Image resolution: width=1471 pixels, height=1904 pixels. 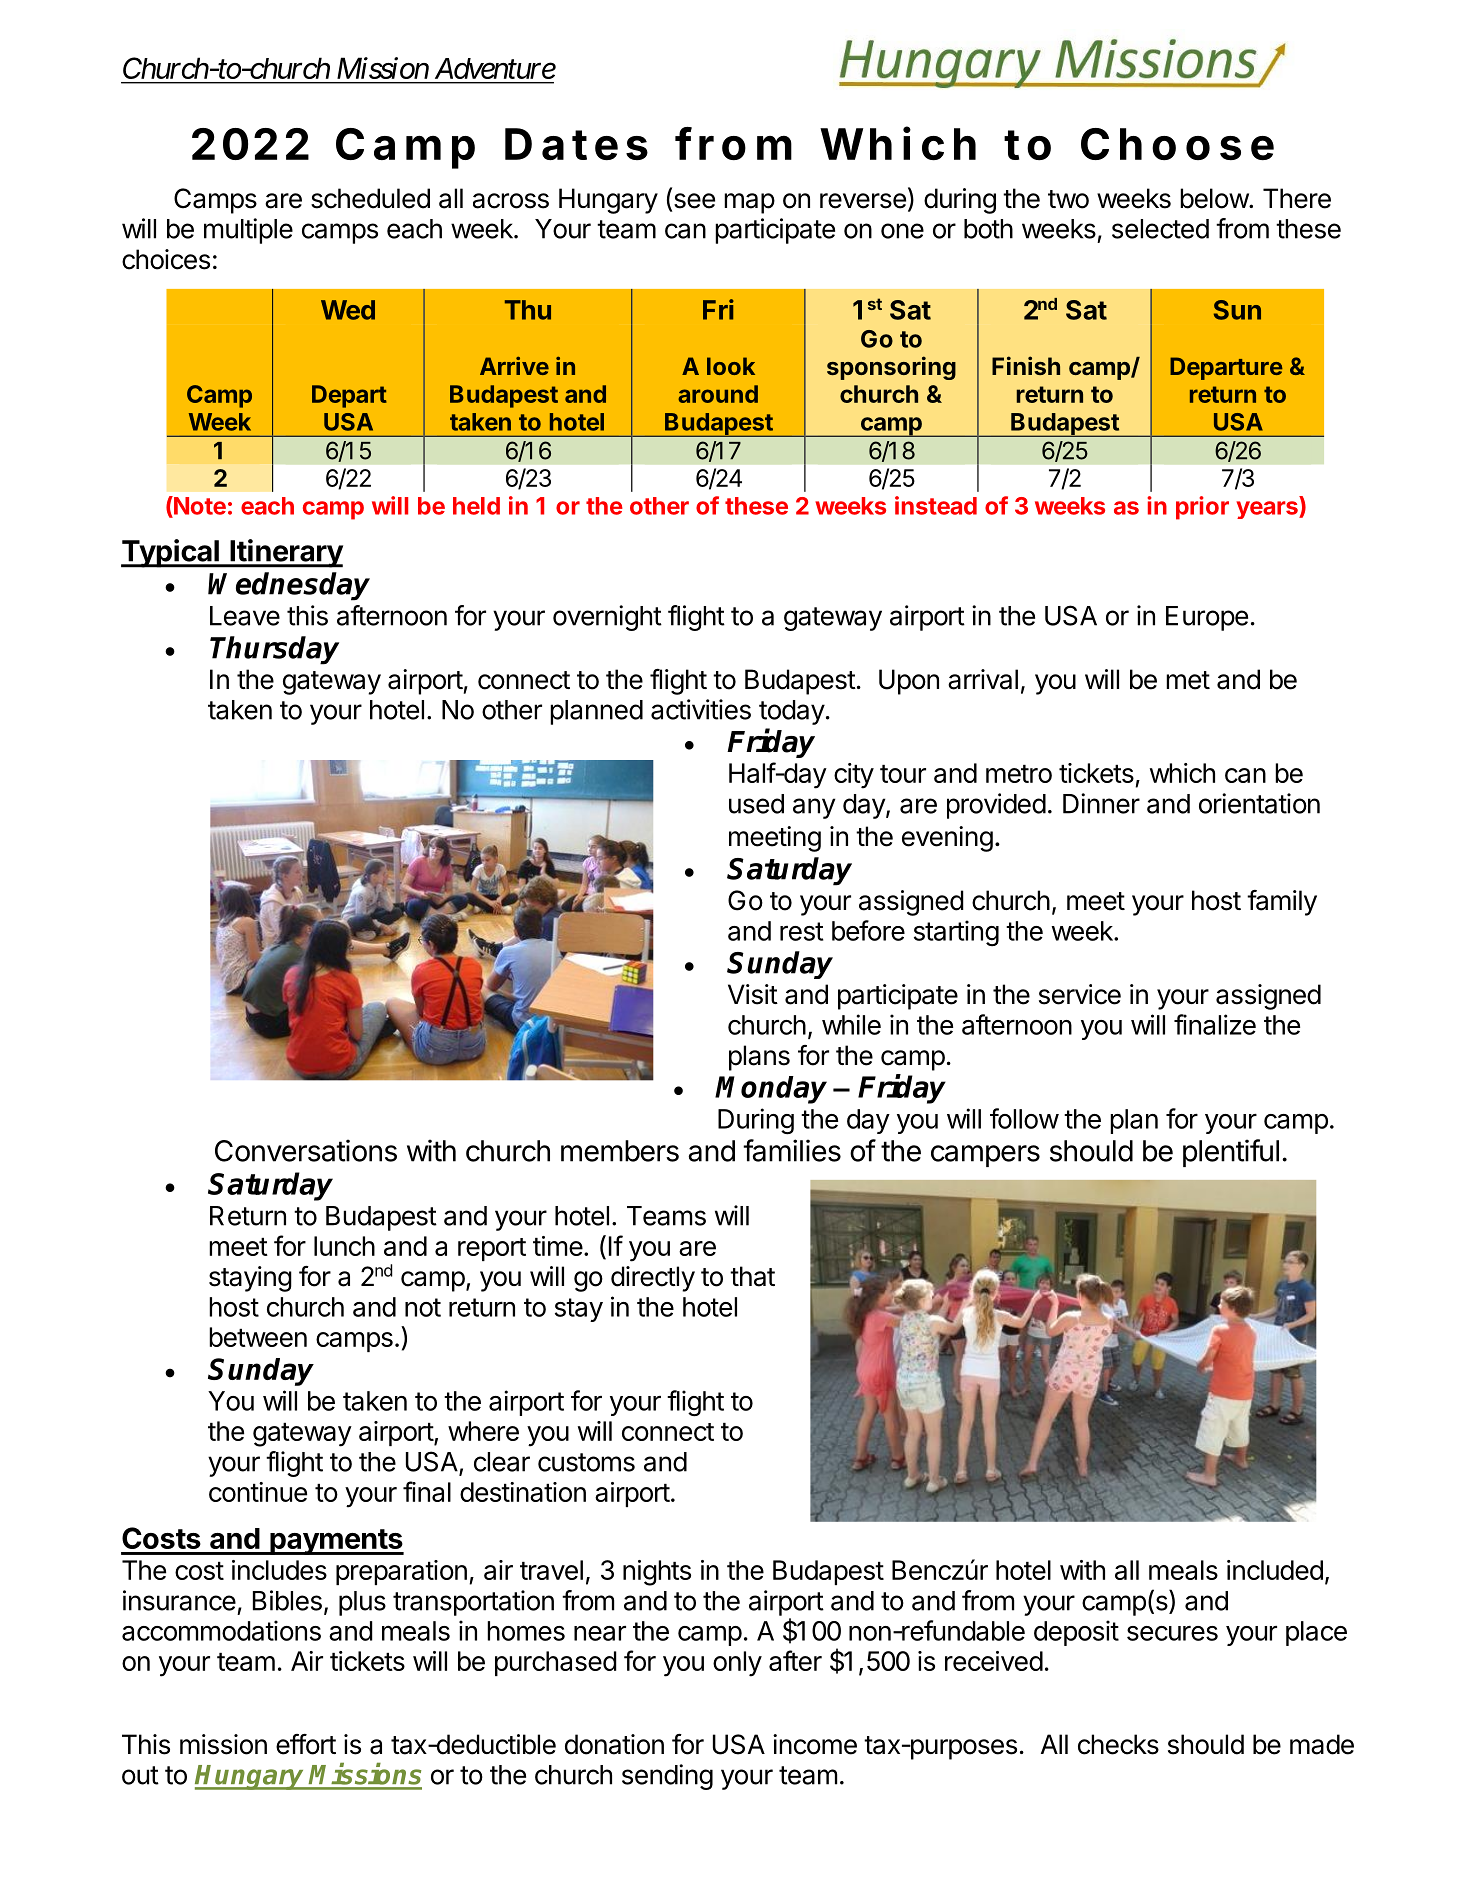 I want to click on Visit, so click(x=753, y=994).
